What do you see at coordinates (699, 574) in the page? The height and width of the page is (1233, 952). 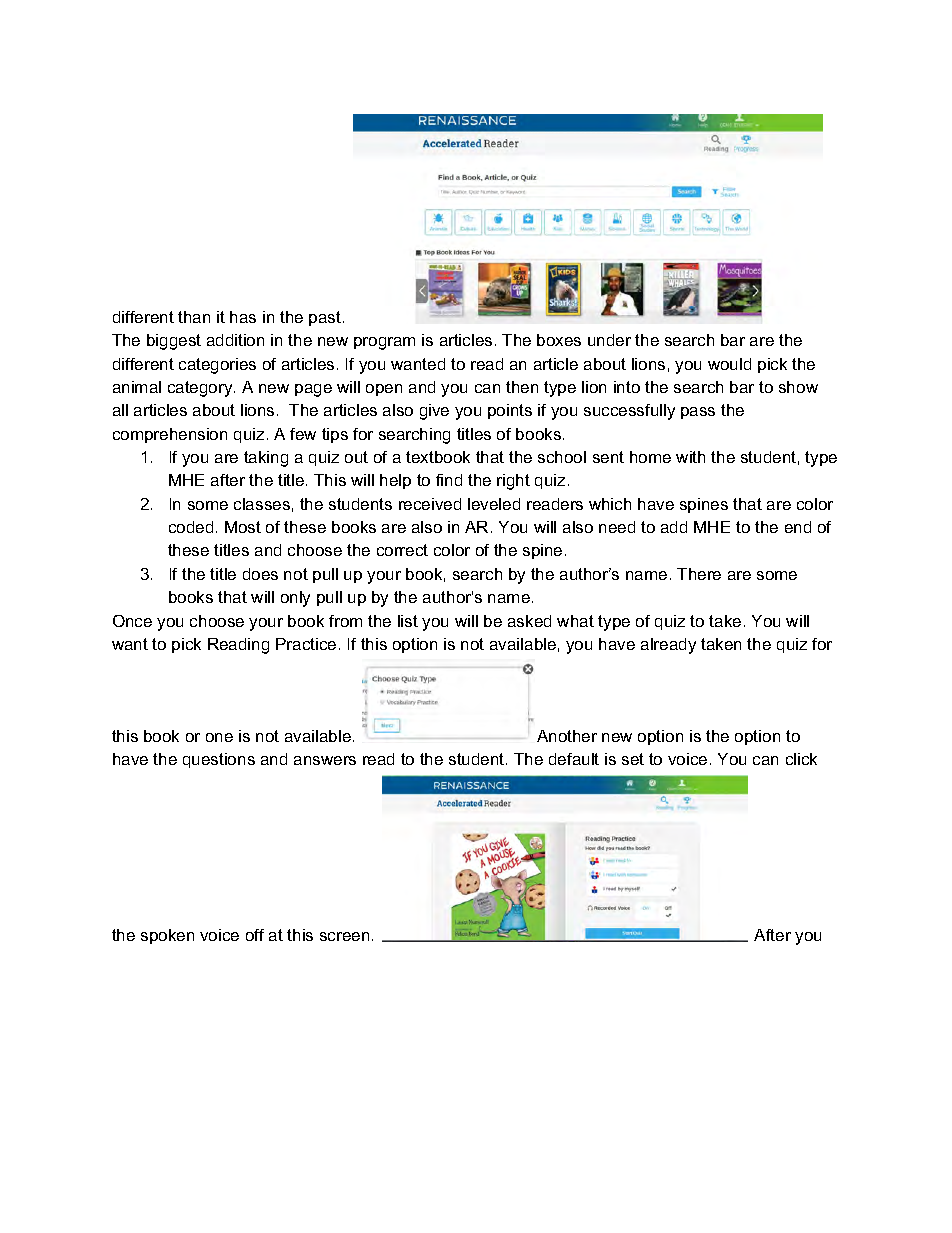 I see `There` at bounding box center [699, 574].
